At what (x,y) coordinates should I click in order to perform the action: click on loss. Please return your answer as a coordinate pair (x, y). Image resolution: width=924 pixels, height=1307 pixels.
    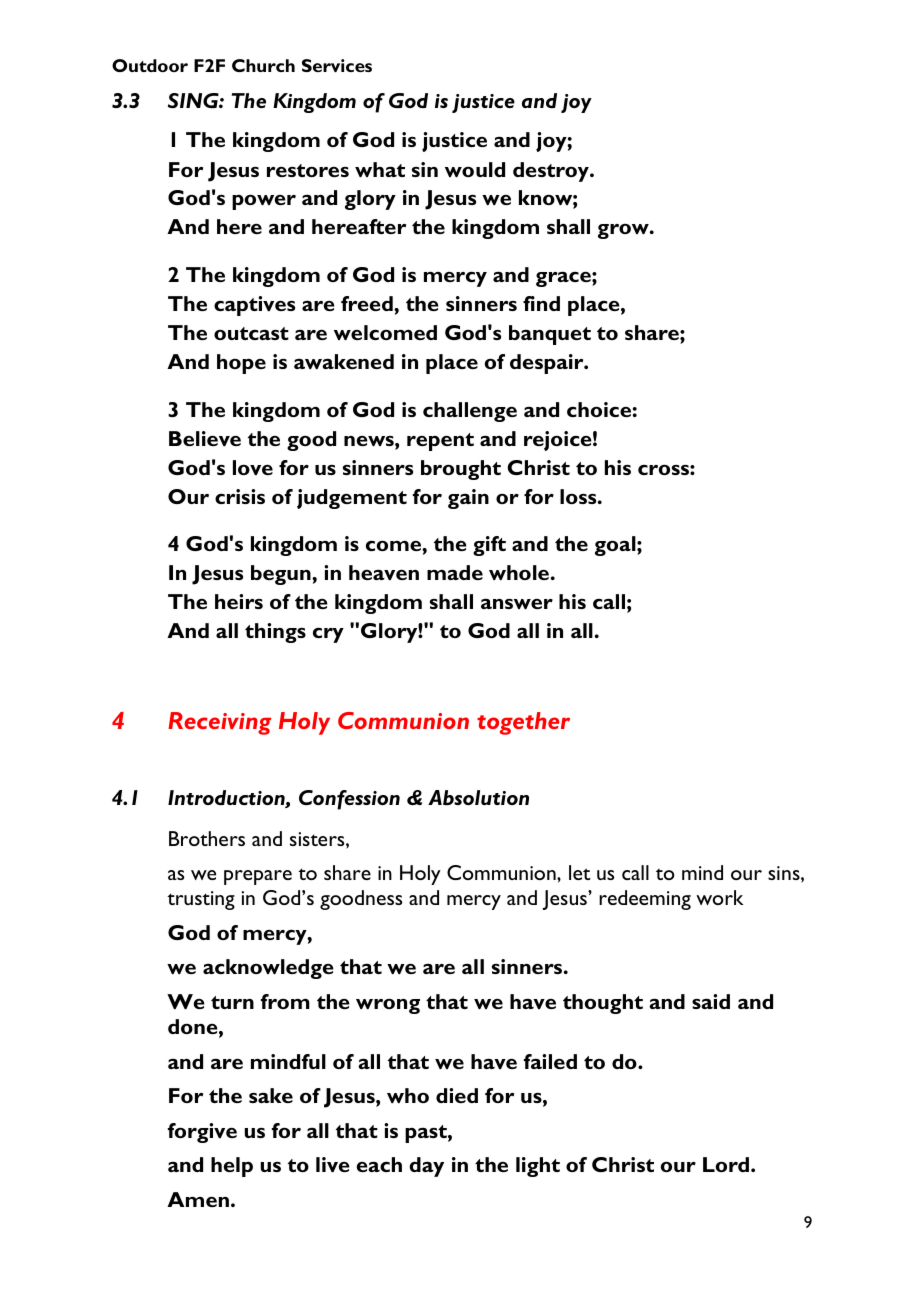
    Looking at the image, I should click on (579, 496).
